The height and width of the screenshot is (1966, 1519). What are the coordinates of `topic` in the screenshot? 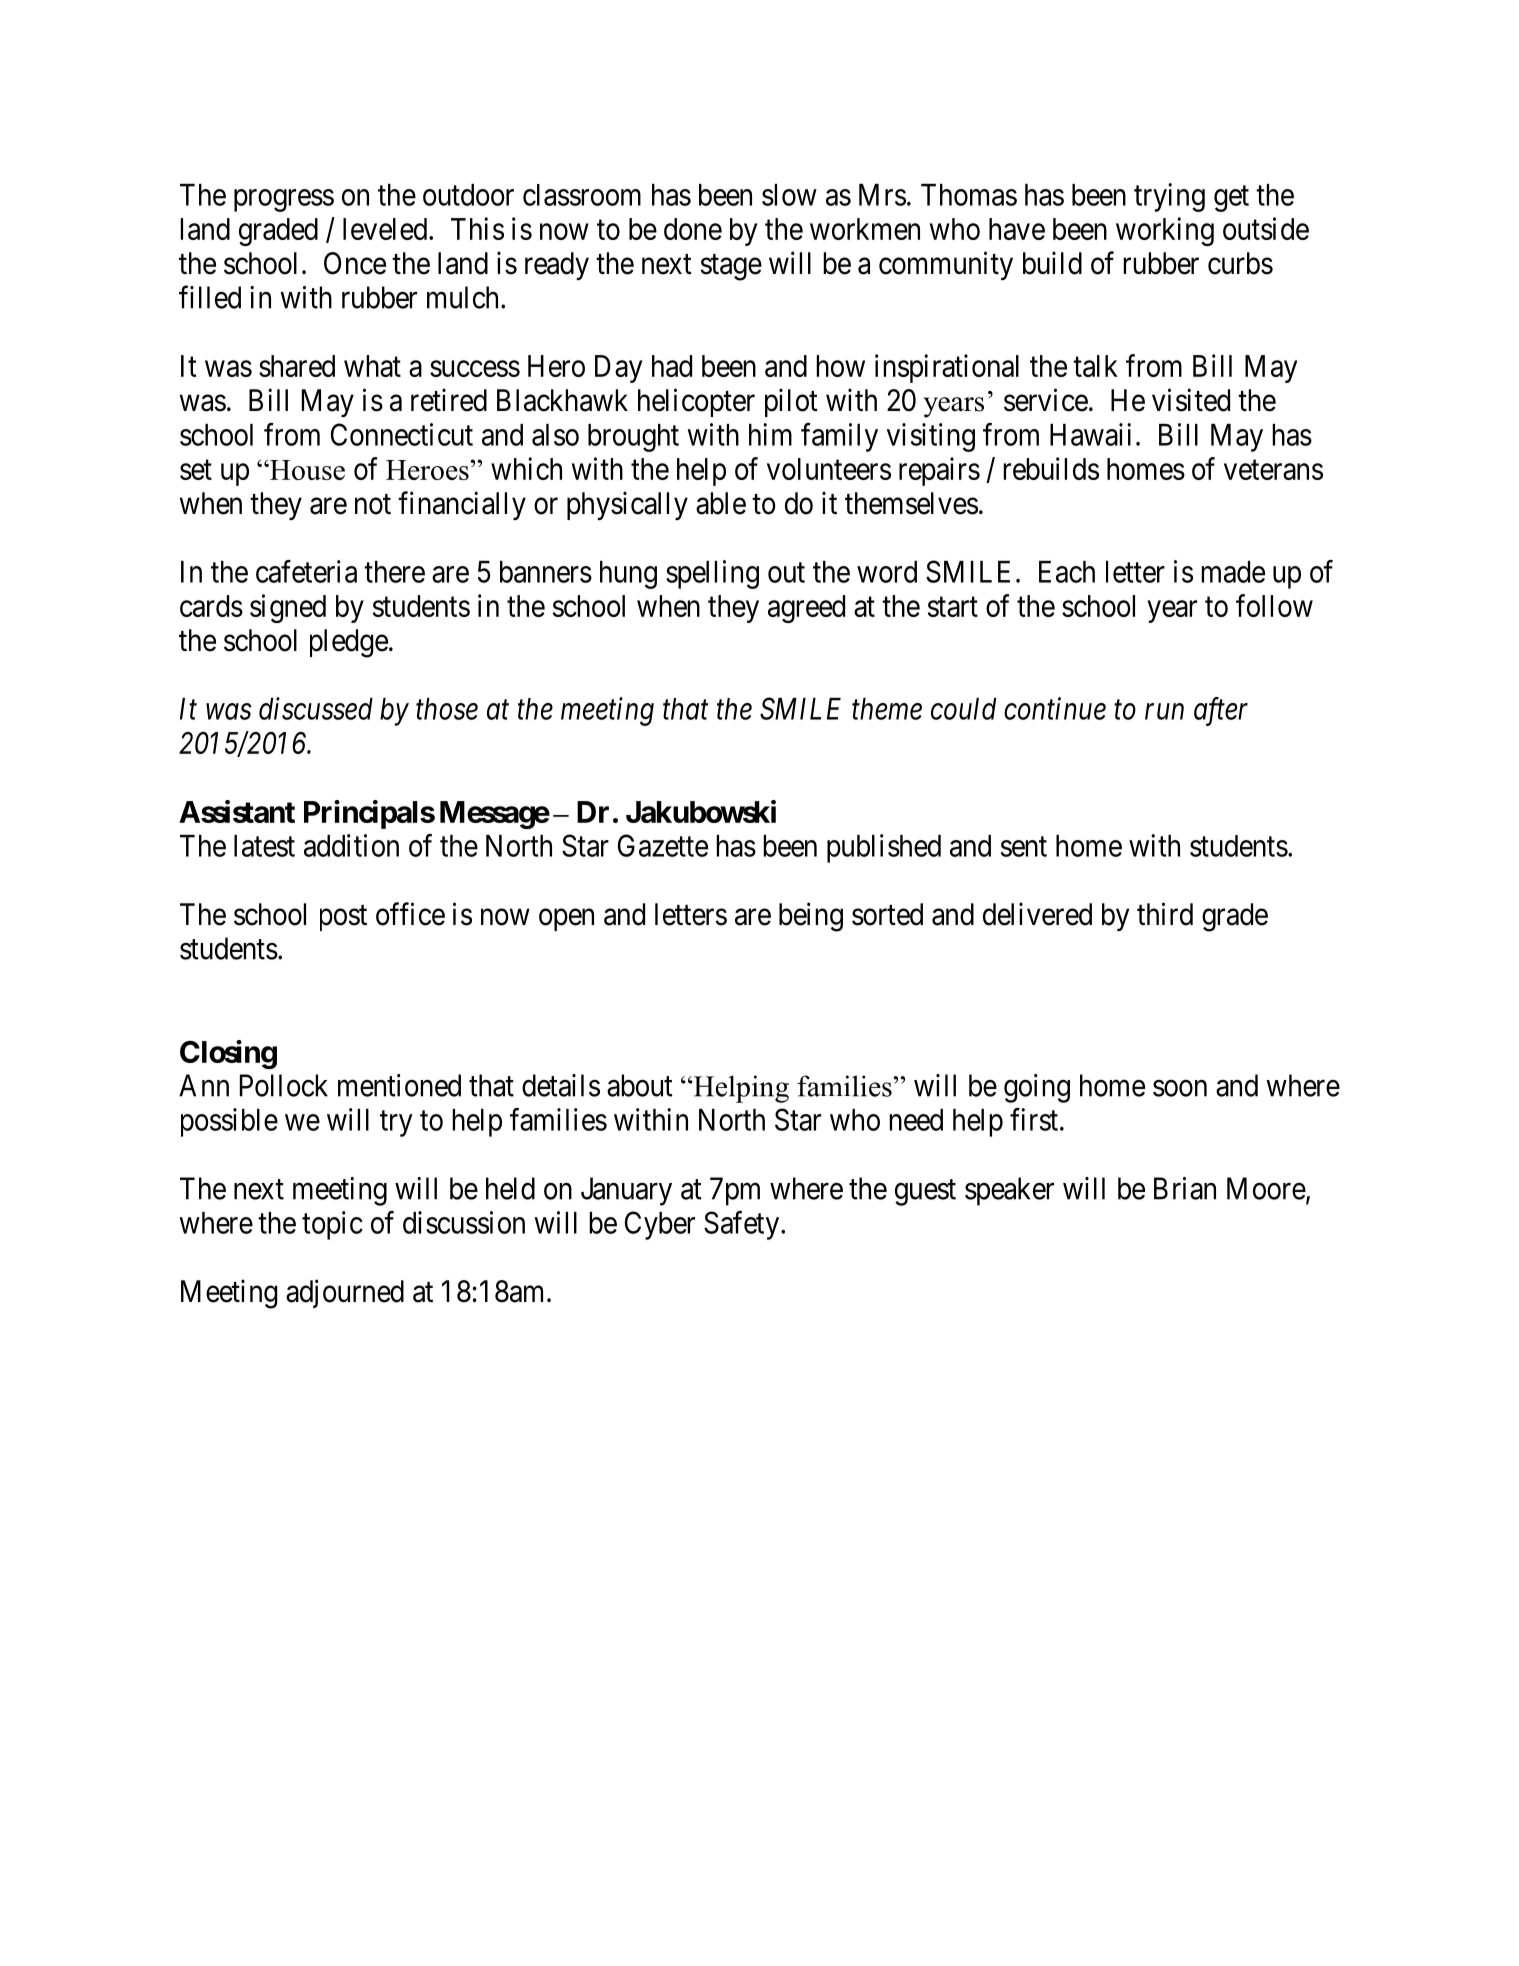 It's located at (332, 1225).
